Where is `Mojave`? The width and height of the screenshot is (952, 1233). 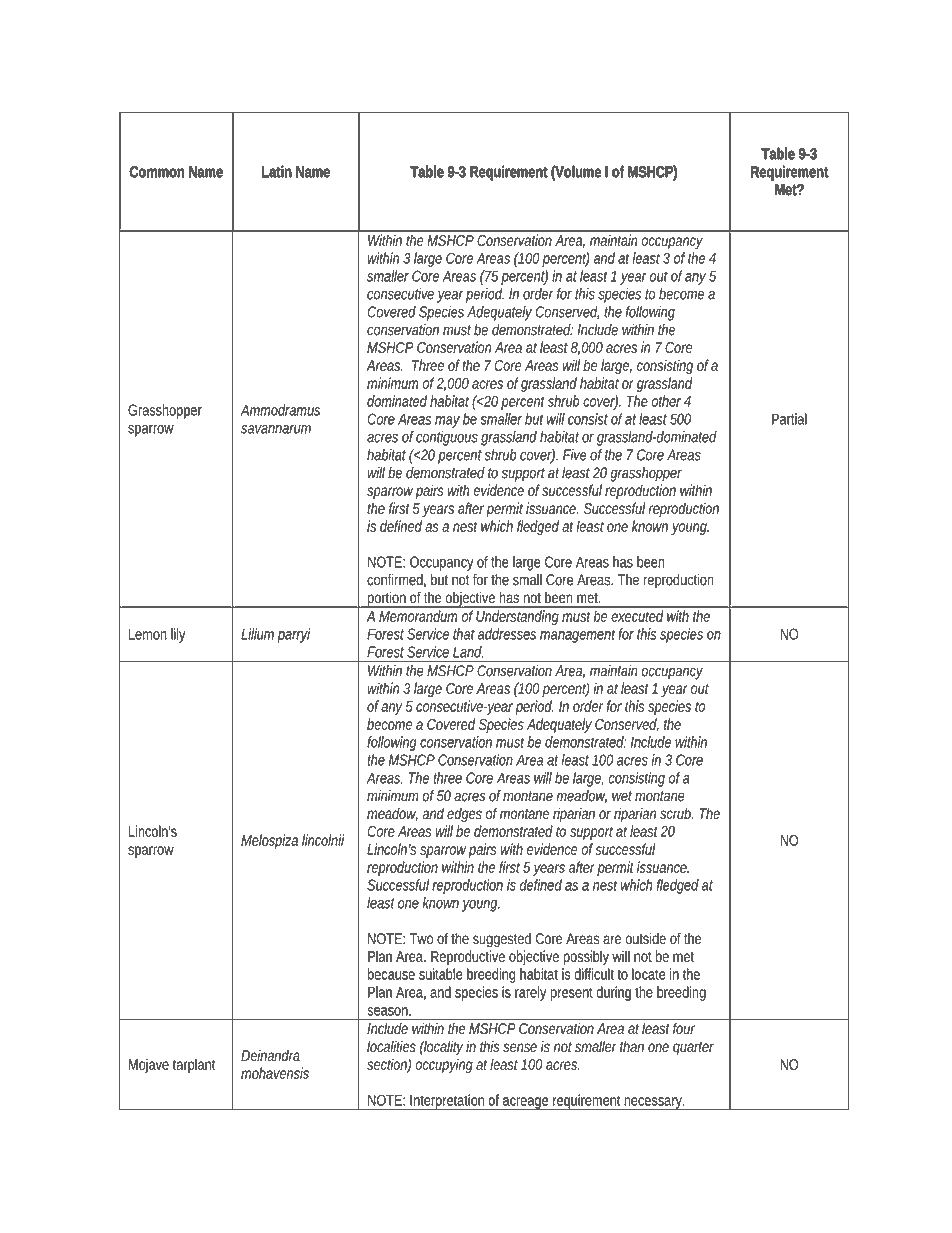
Mojave is located at coordinates (149, 1065).
